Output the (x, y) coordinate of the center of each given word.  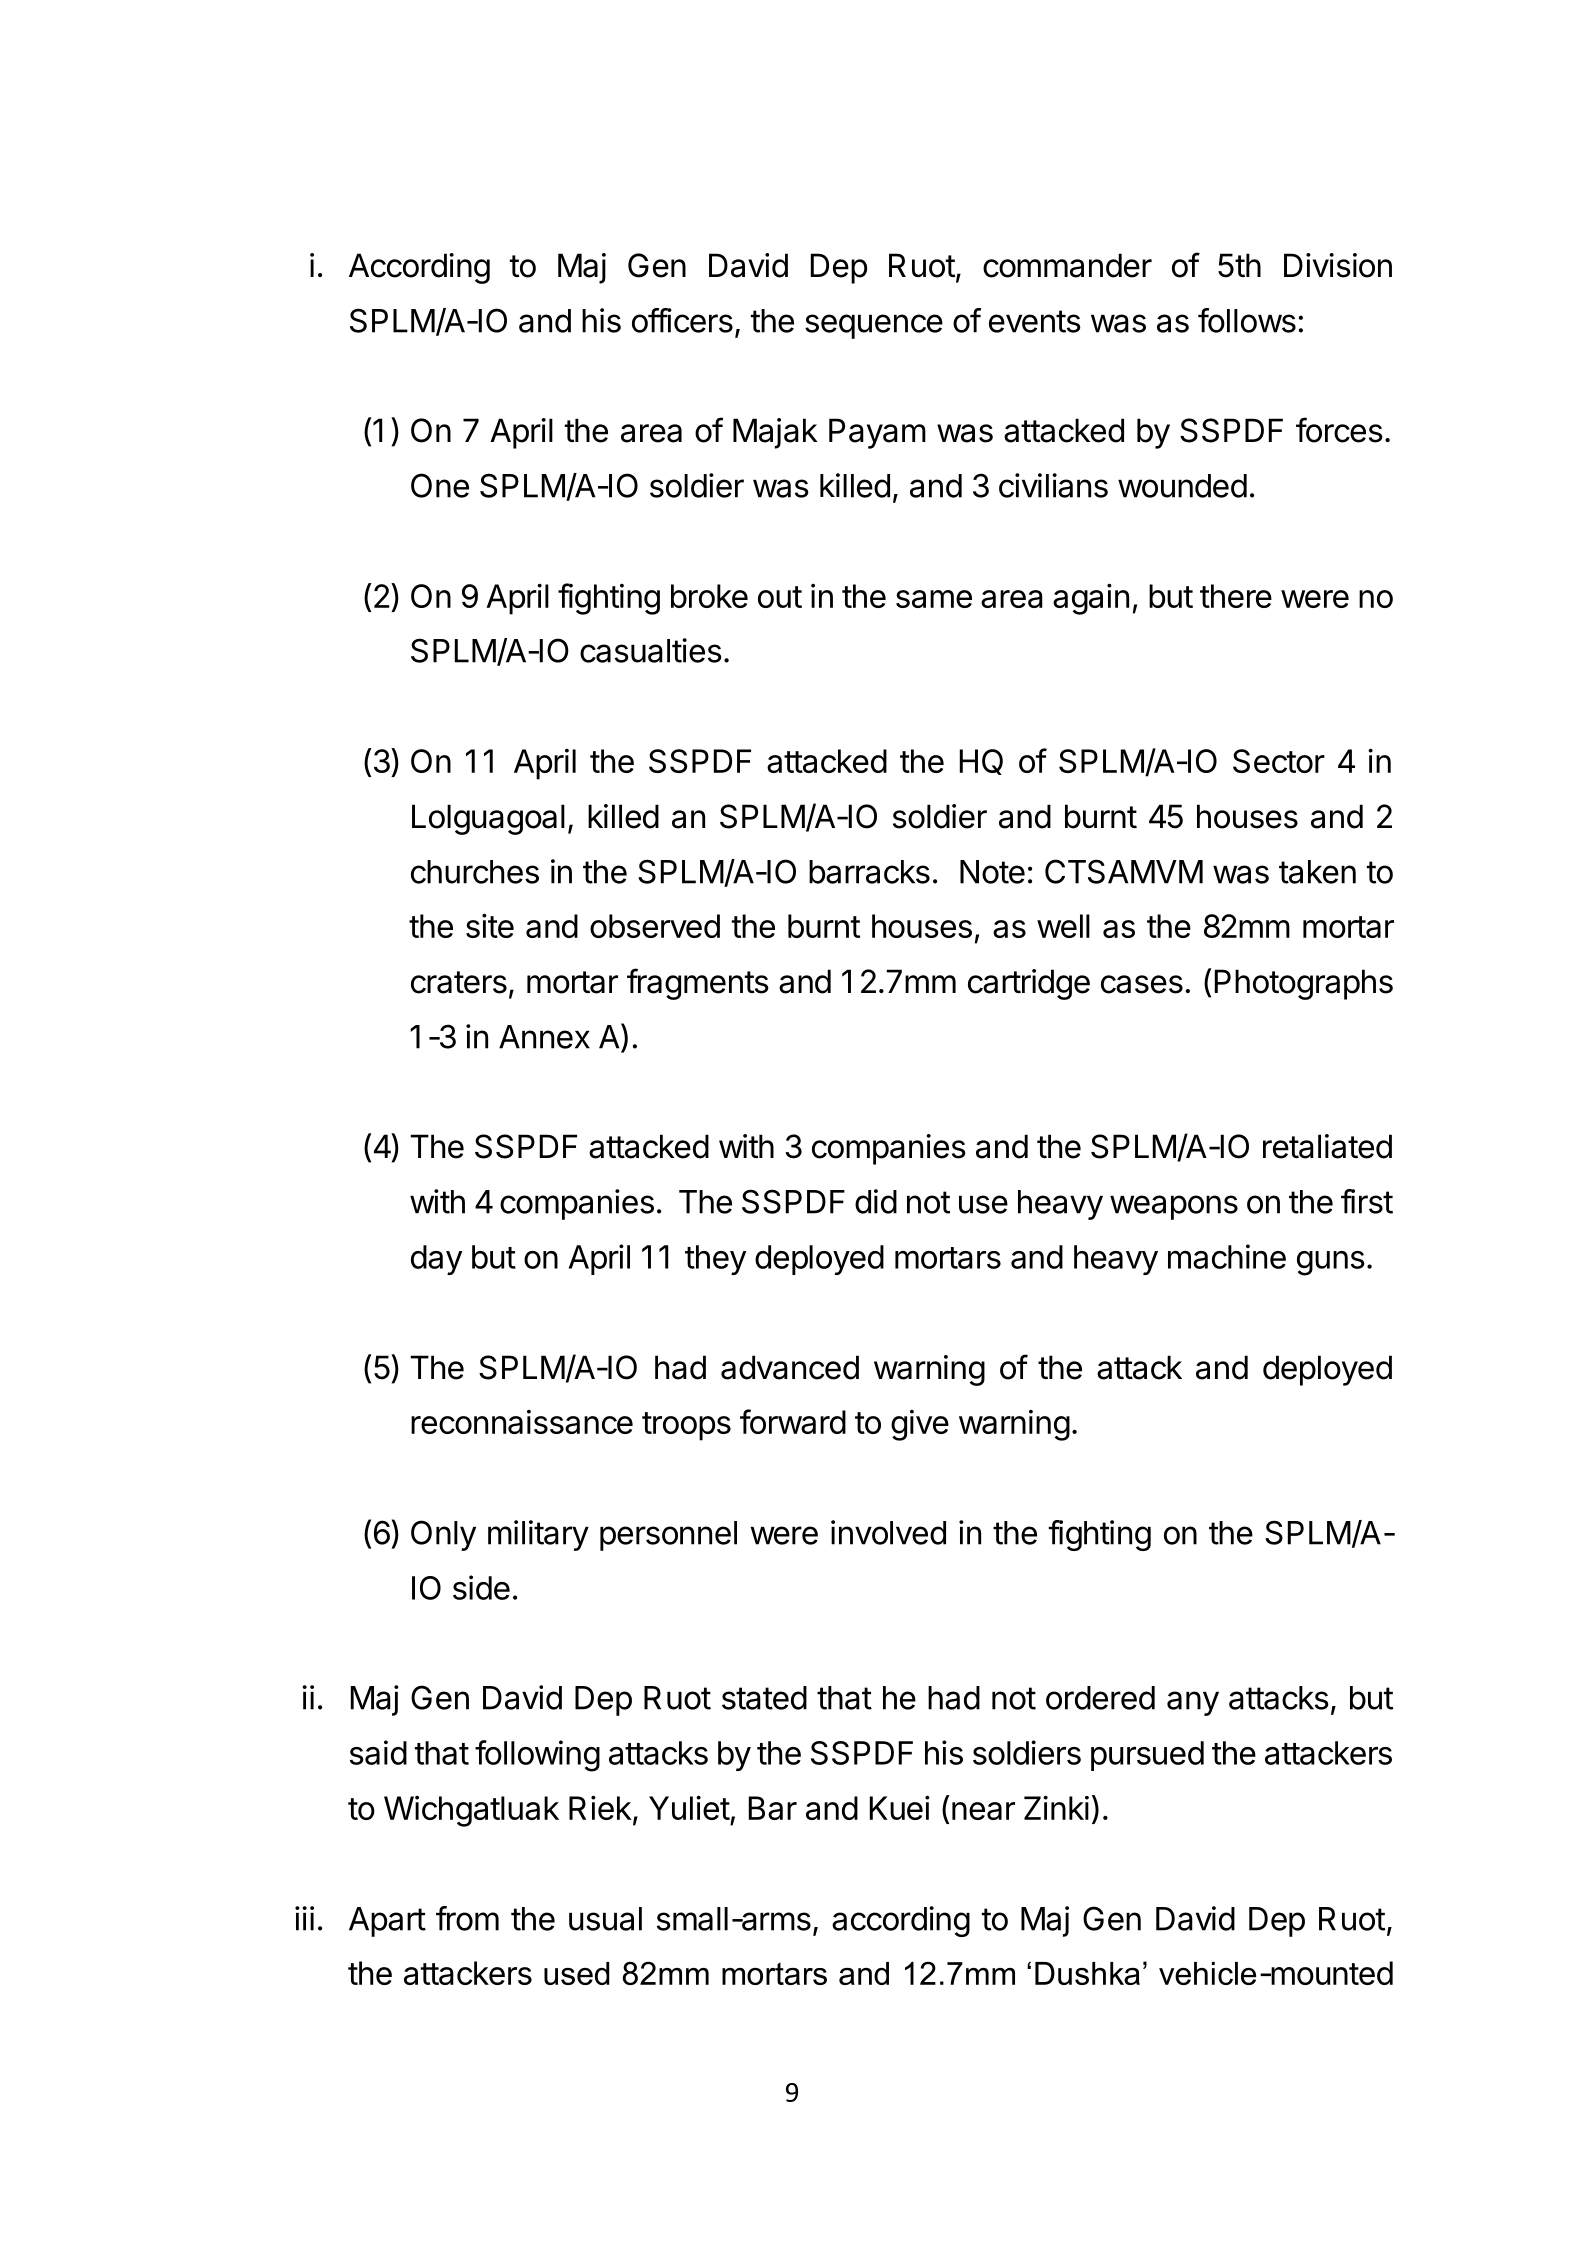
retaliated (1327, 1146)
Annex (544, 1037)
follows (1247, 320)
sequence (874, 326)
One (440, 485)
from (467, 1918)
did (876, 1201)
